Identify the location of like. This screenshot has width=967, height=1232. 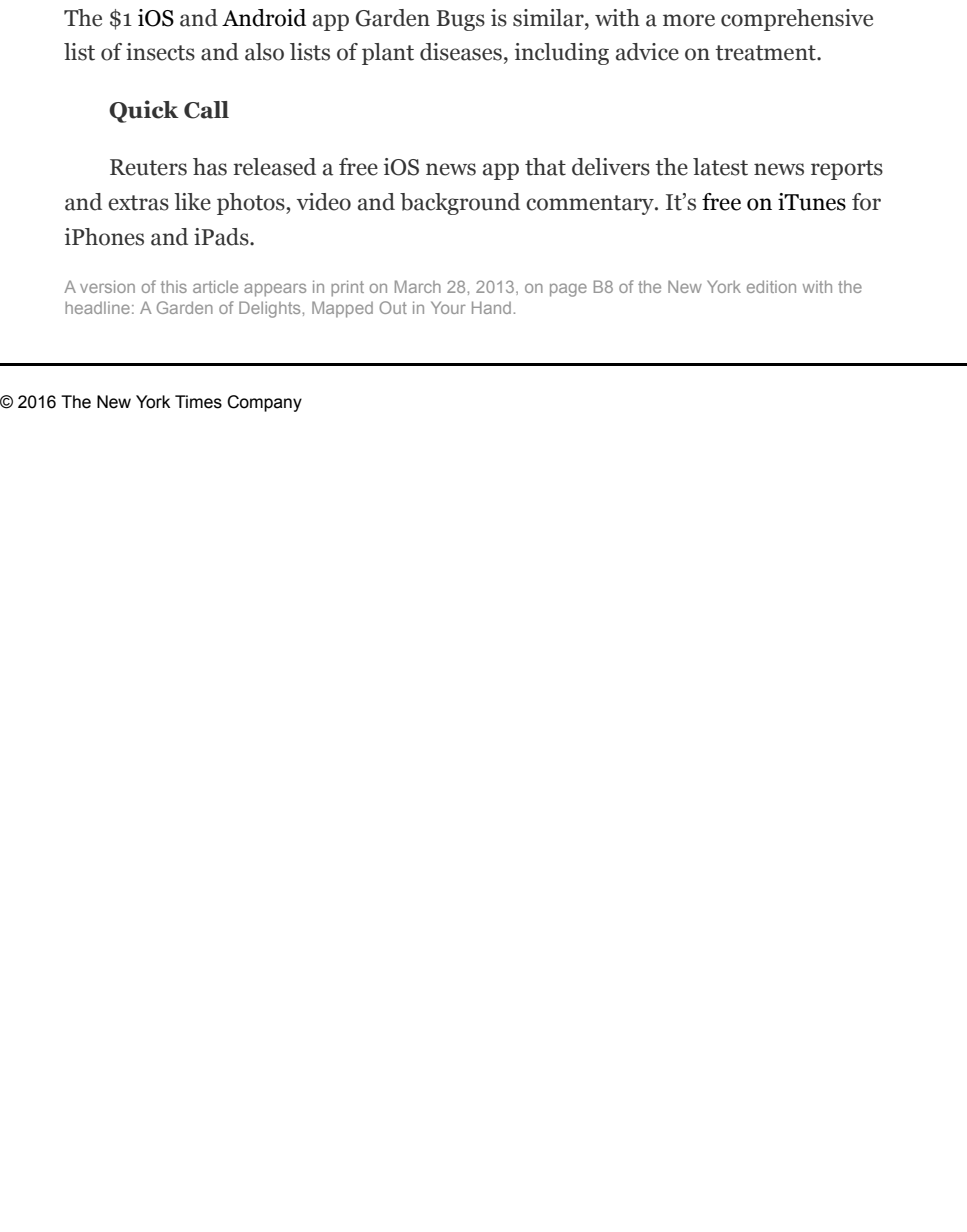
(192, 202).
